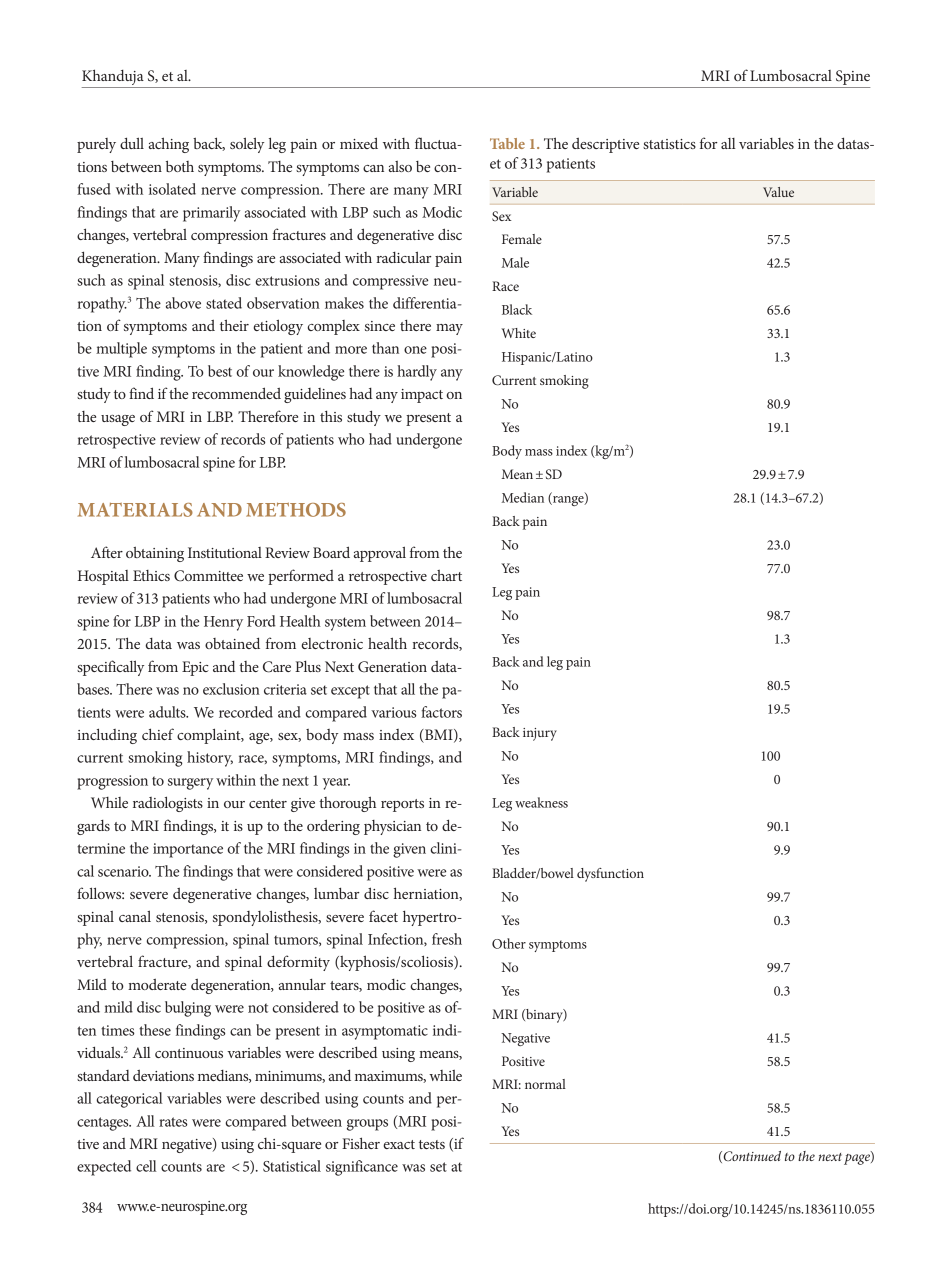  Describe the element at coordinates (158, 734) in the page. I see `chief` at that location.
